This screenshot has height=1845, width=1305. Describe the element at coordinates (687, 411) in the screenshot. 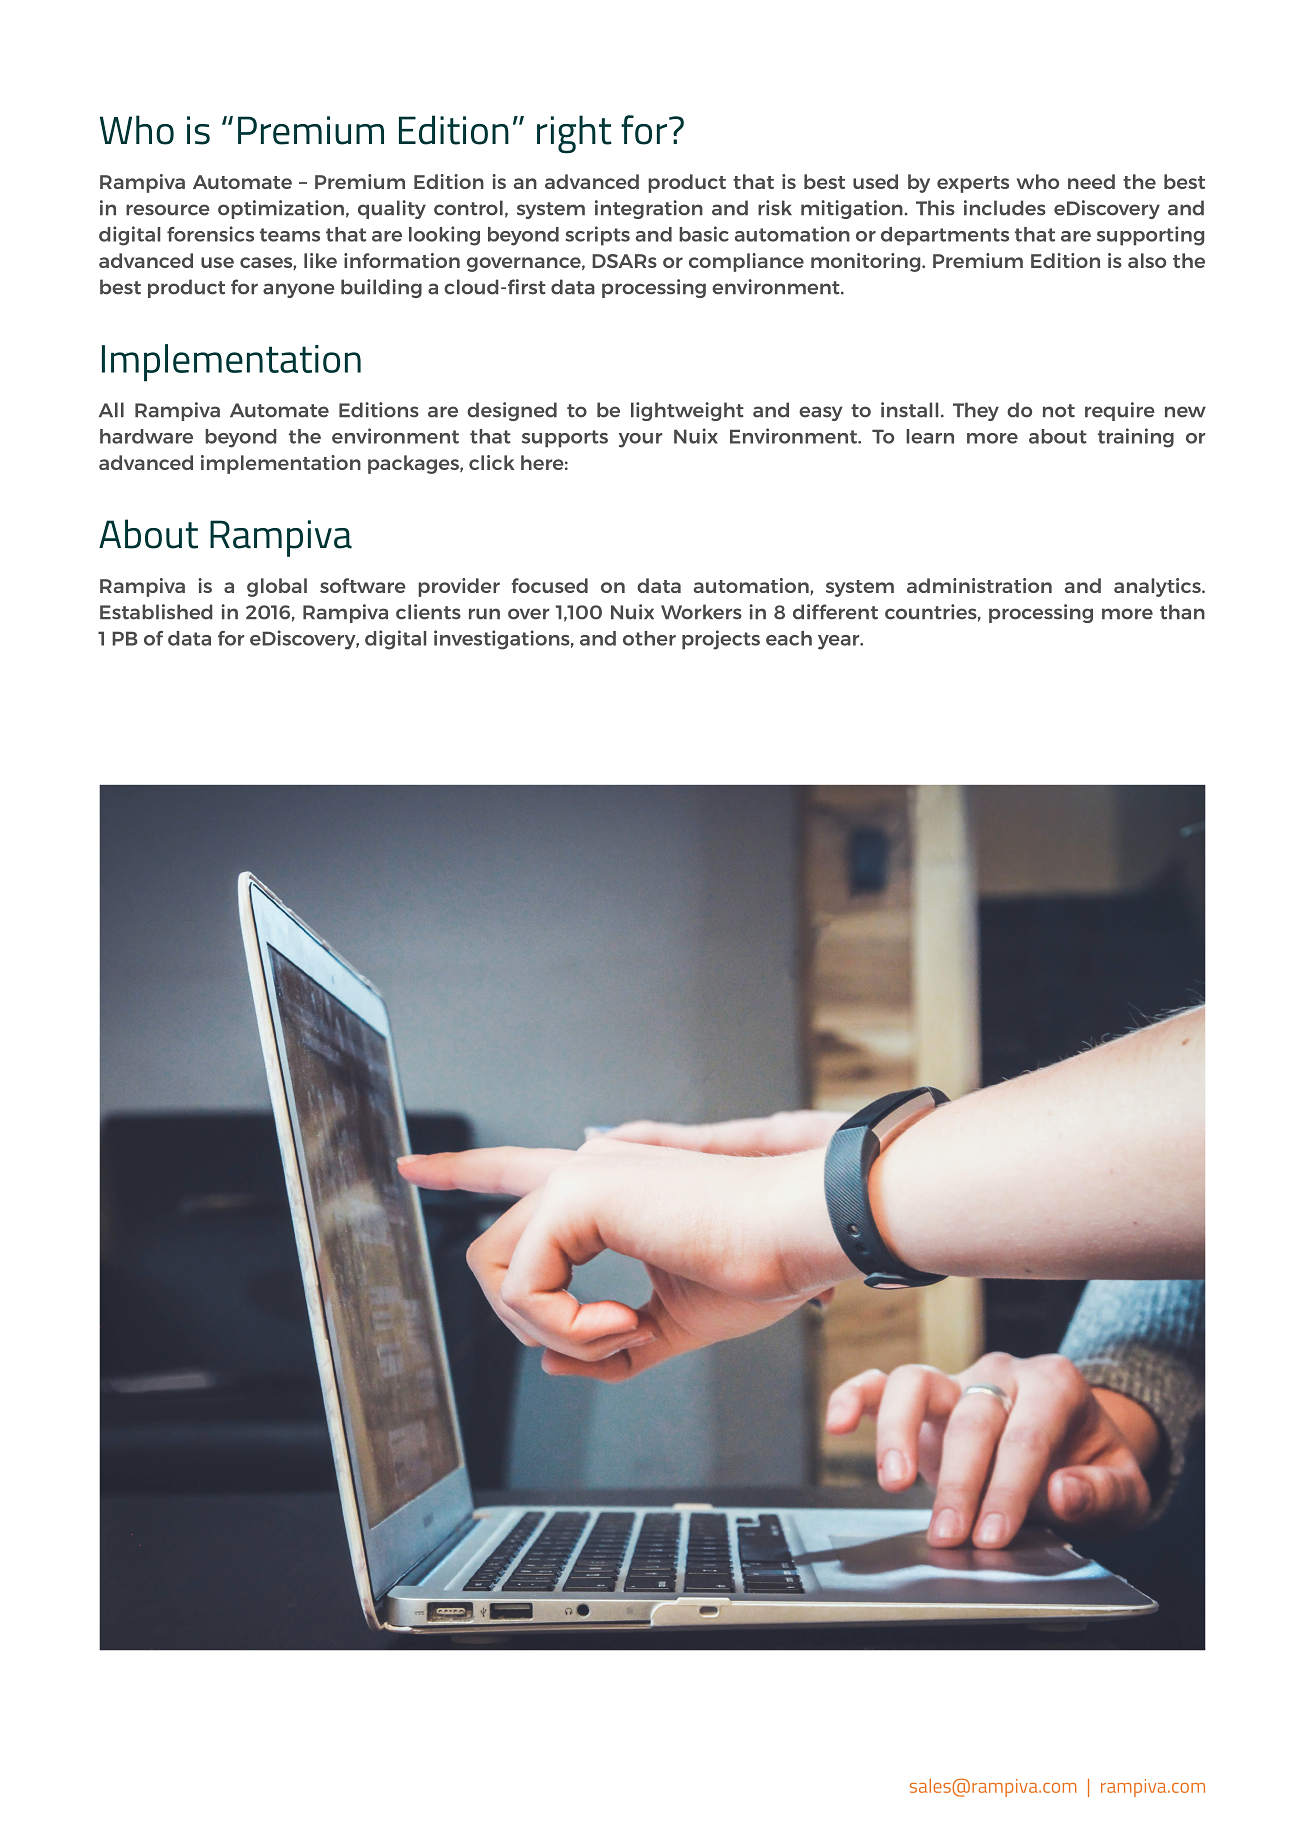

I see `lightweight` at that location.
